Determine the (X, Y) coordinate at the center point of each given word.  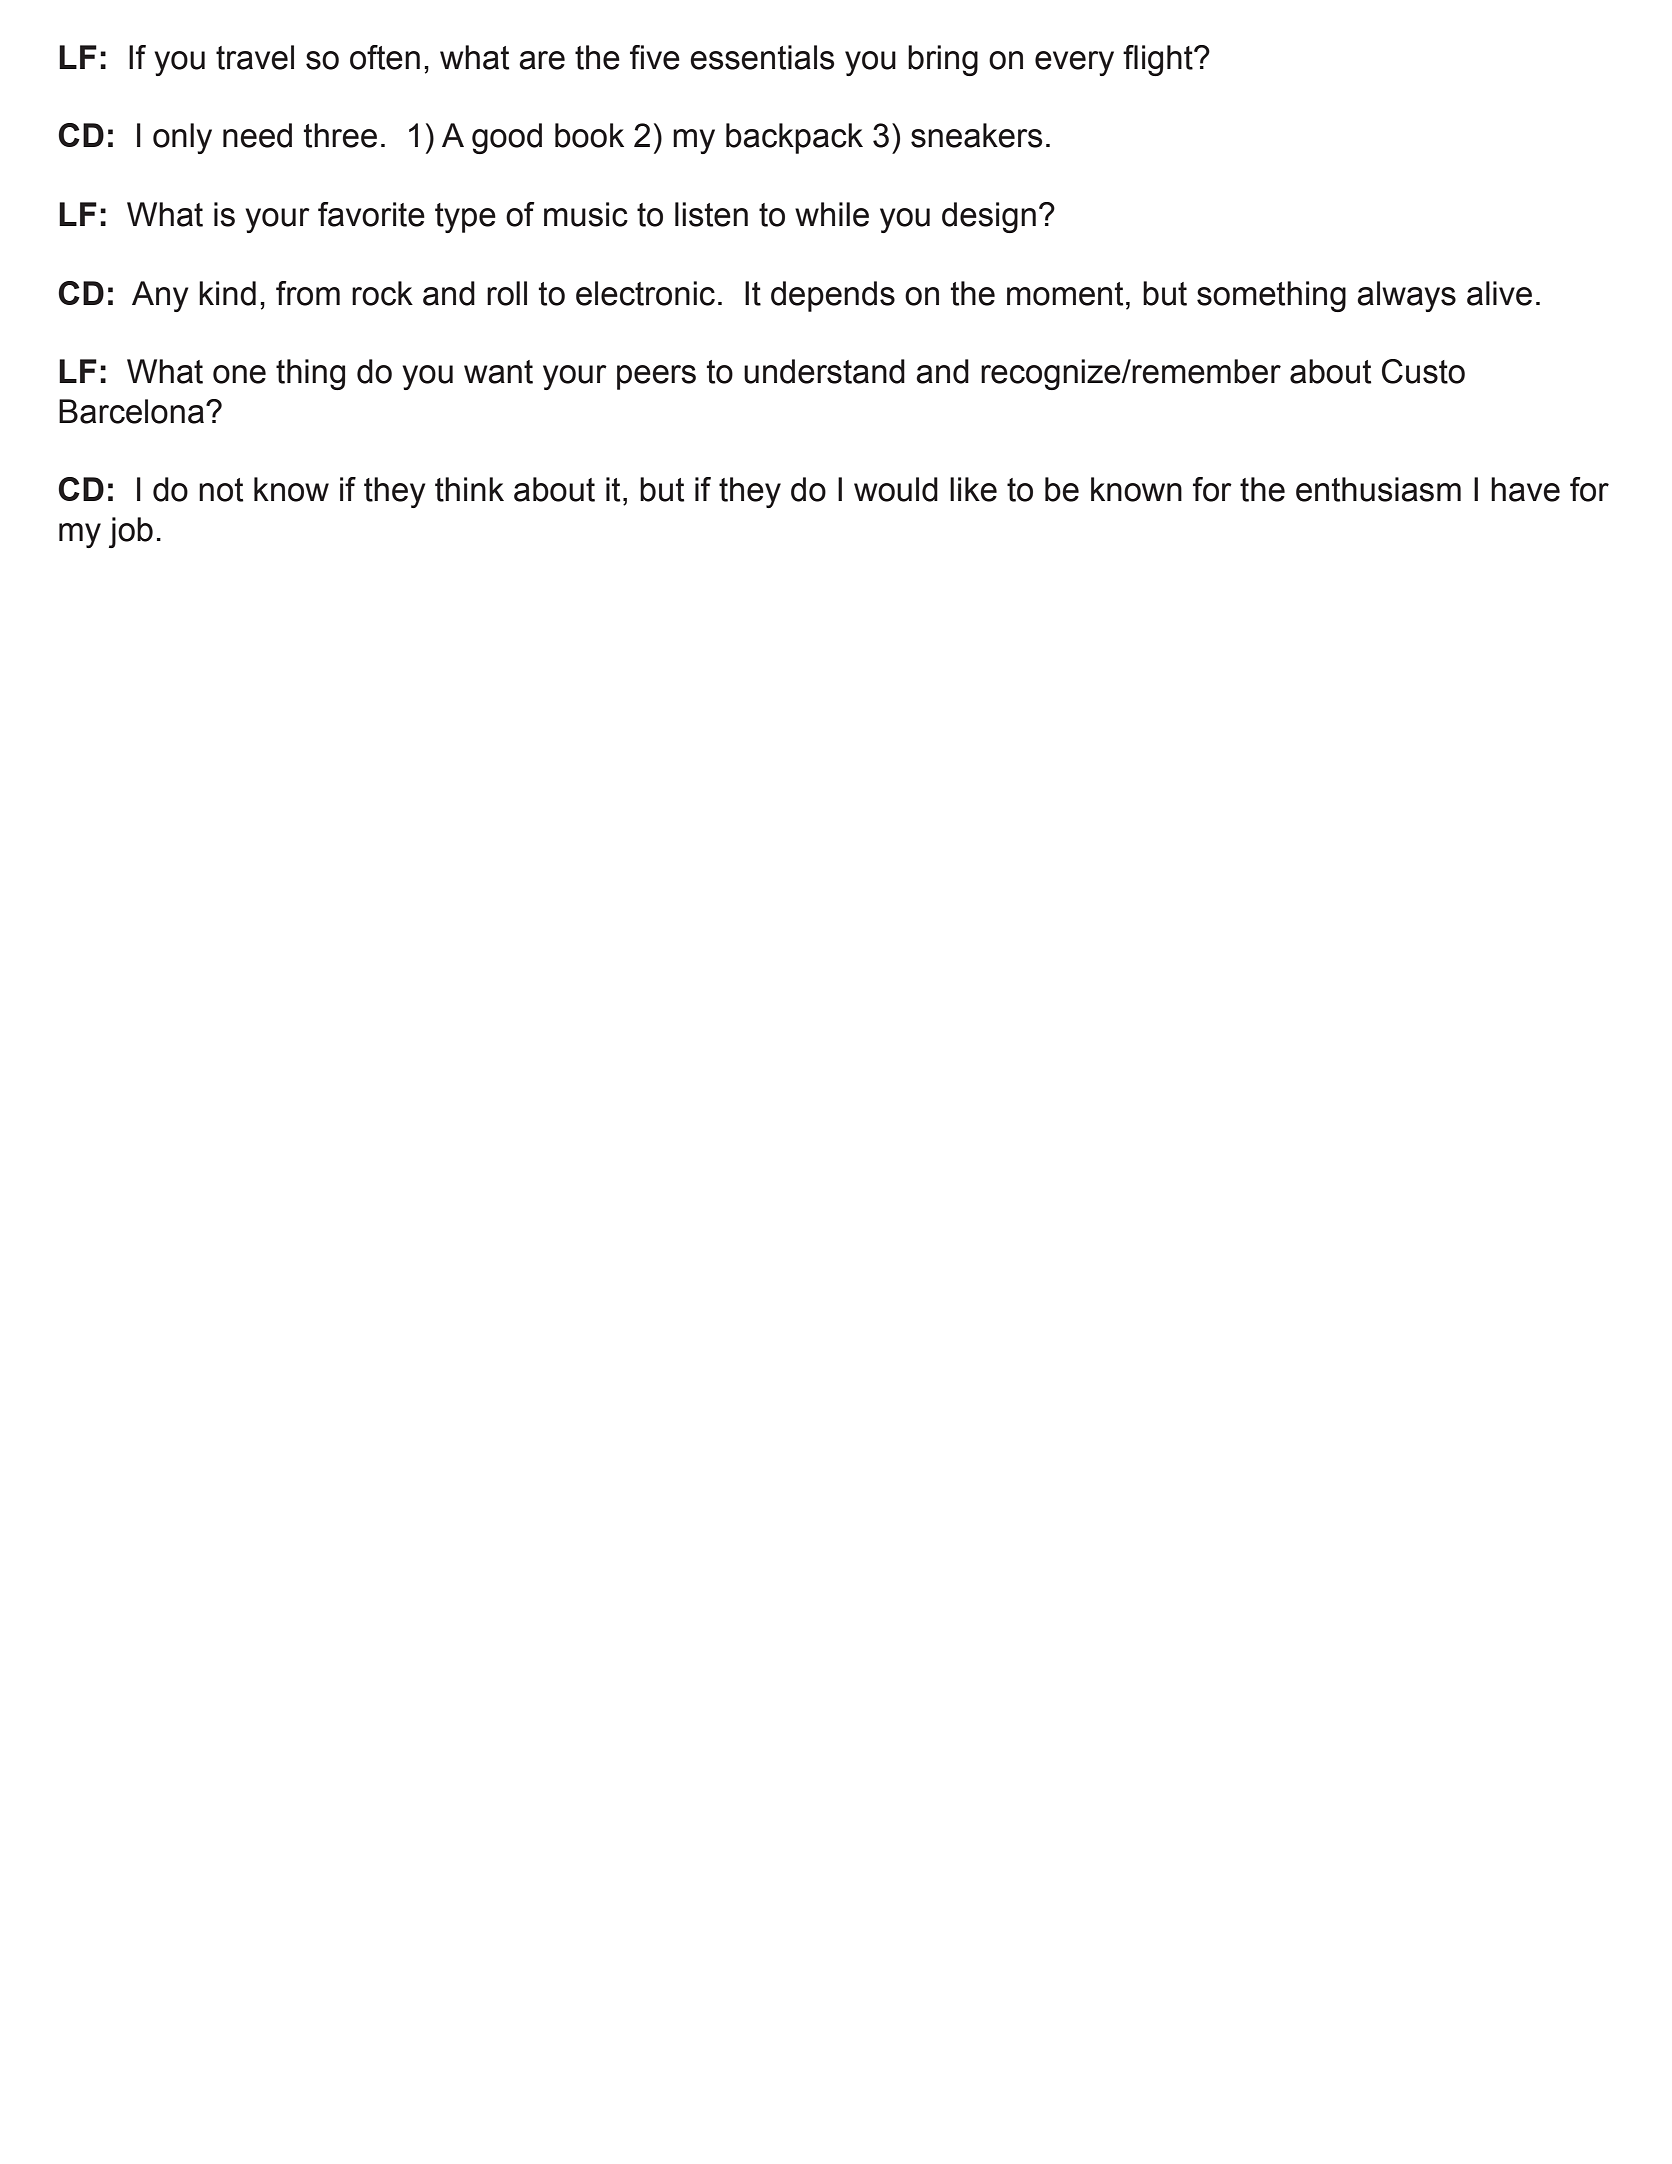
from (308, 293)
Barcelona (131, 411)
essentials (762, 57)
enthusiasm (1378, 489)
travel (255, 57)
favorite (371, 214)
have (1525, 489)
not (221, 490)
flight (1159, 60)
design (989, 217)
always (1406, 296)
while (832, 214)
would (896, 489)
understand (824, 371)
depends (833, 296)
